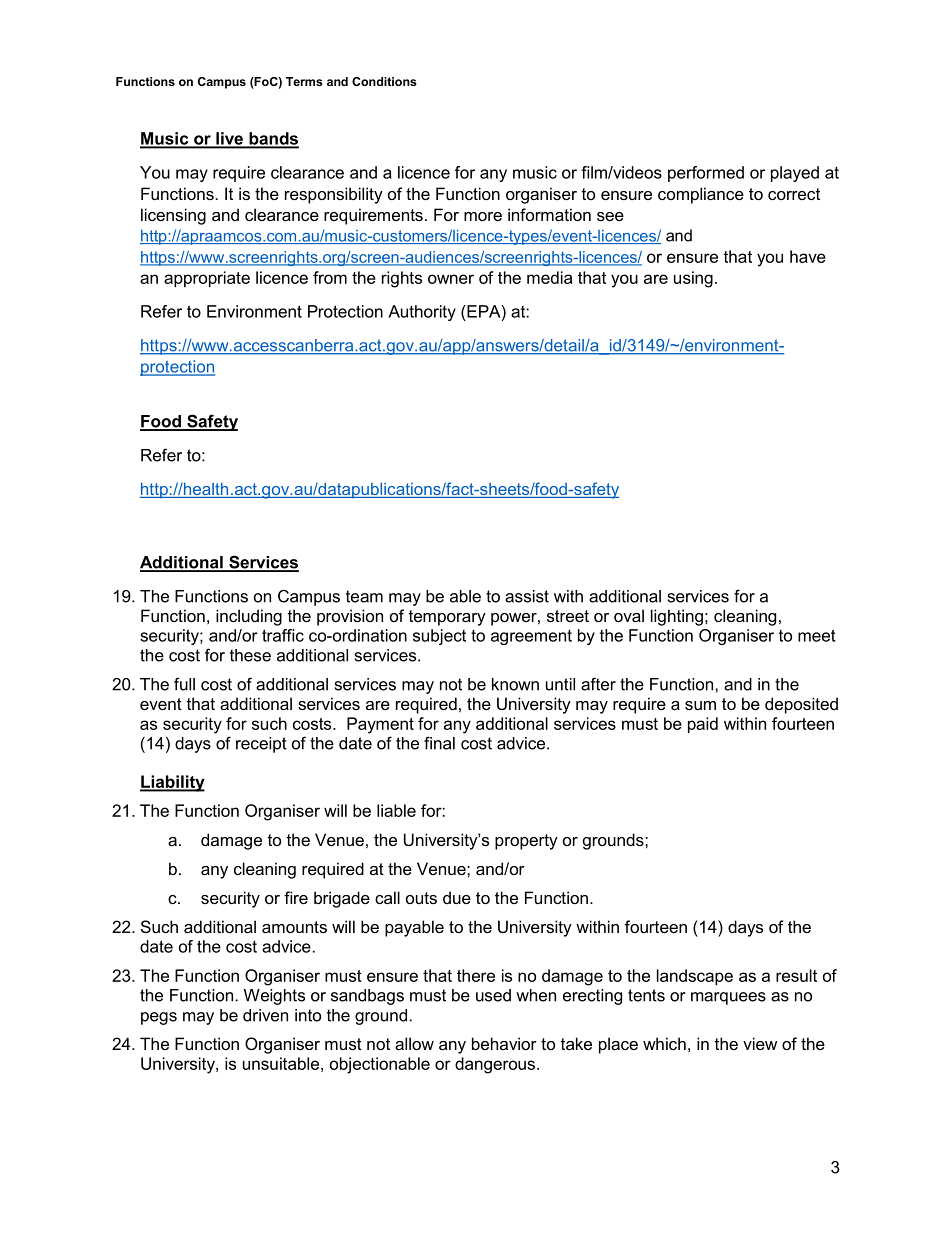 The height and width of the image is (1233, 952). What do you see at coordinates (265, 1015) in the image?
I see `driven` at bounding box center [265, 1015].
